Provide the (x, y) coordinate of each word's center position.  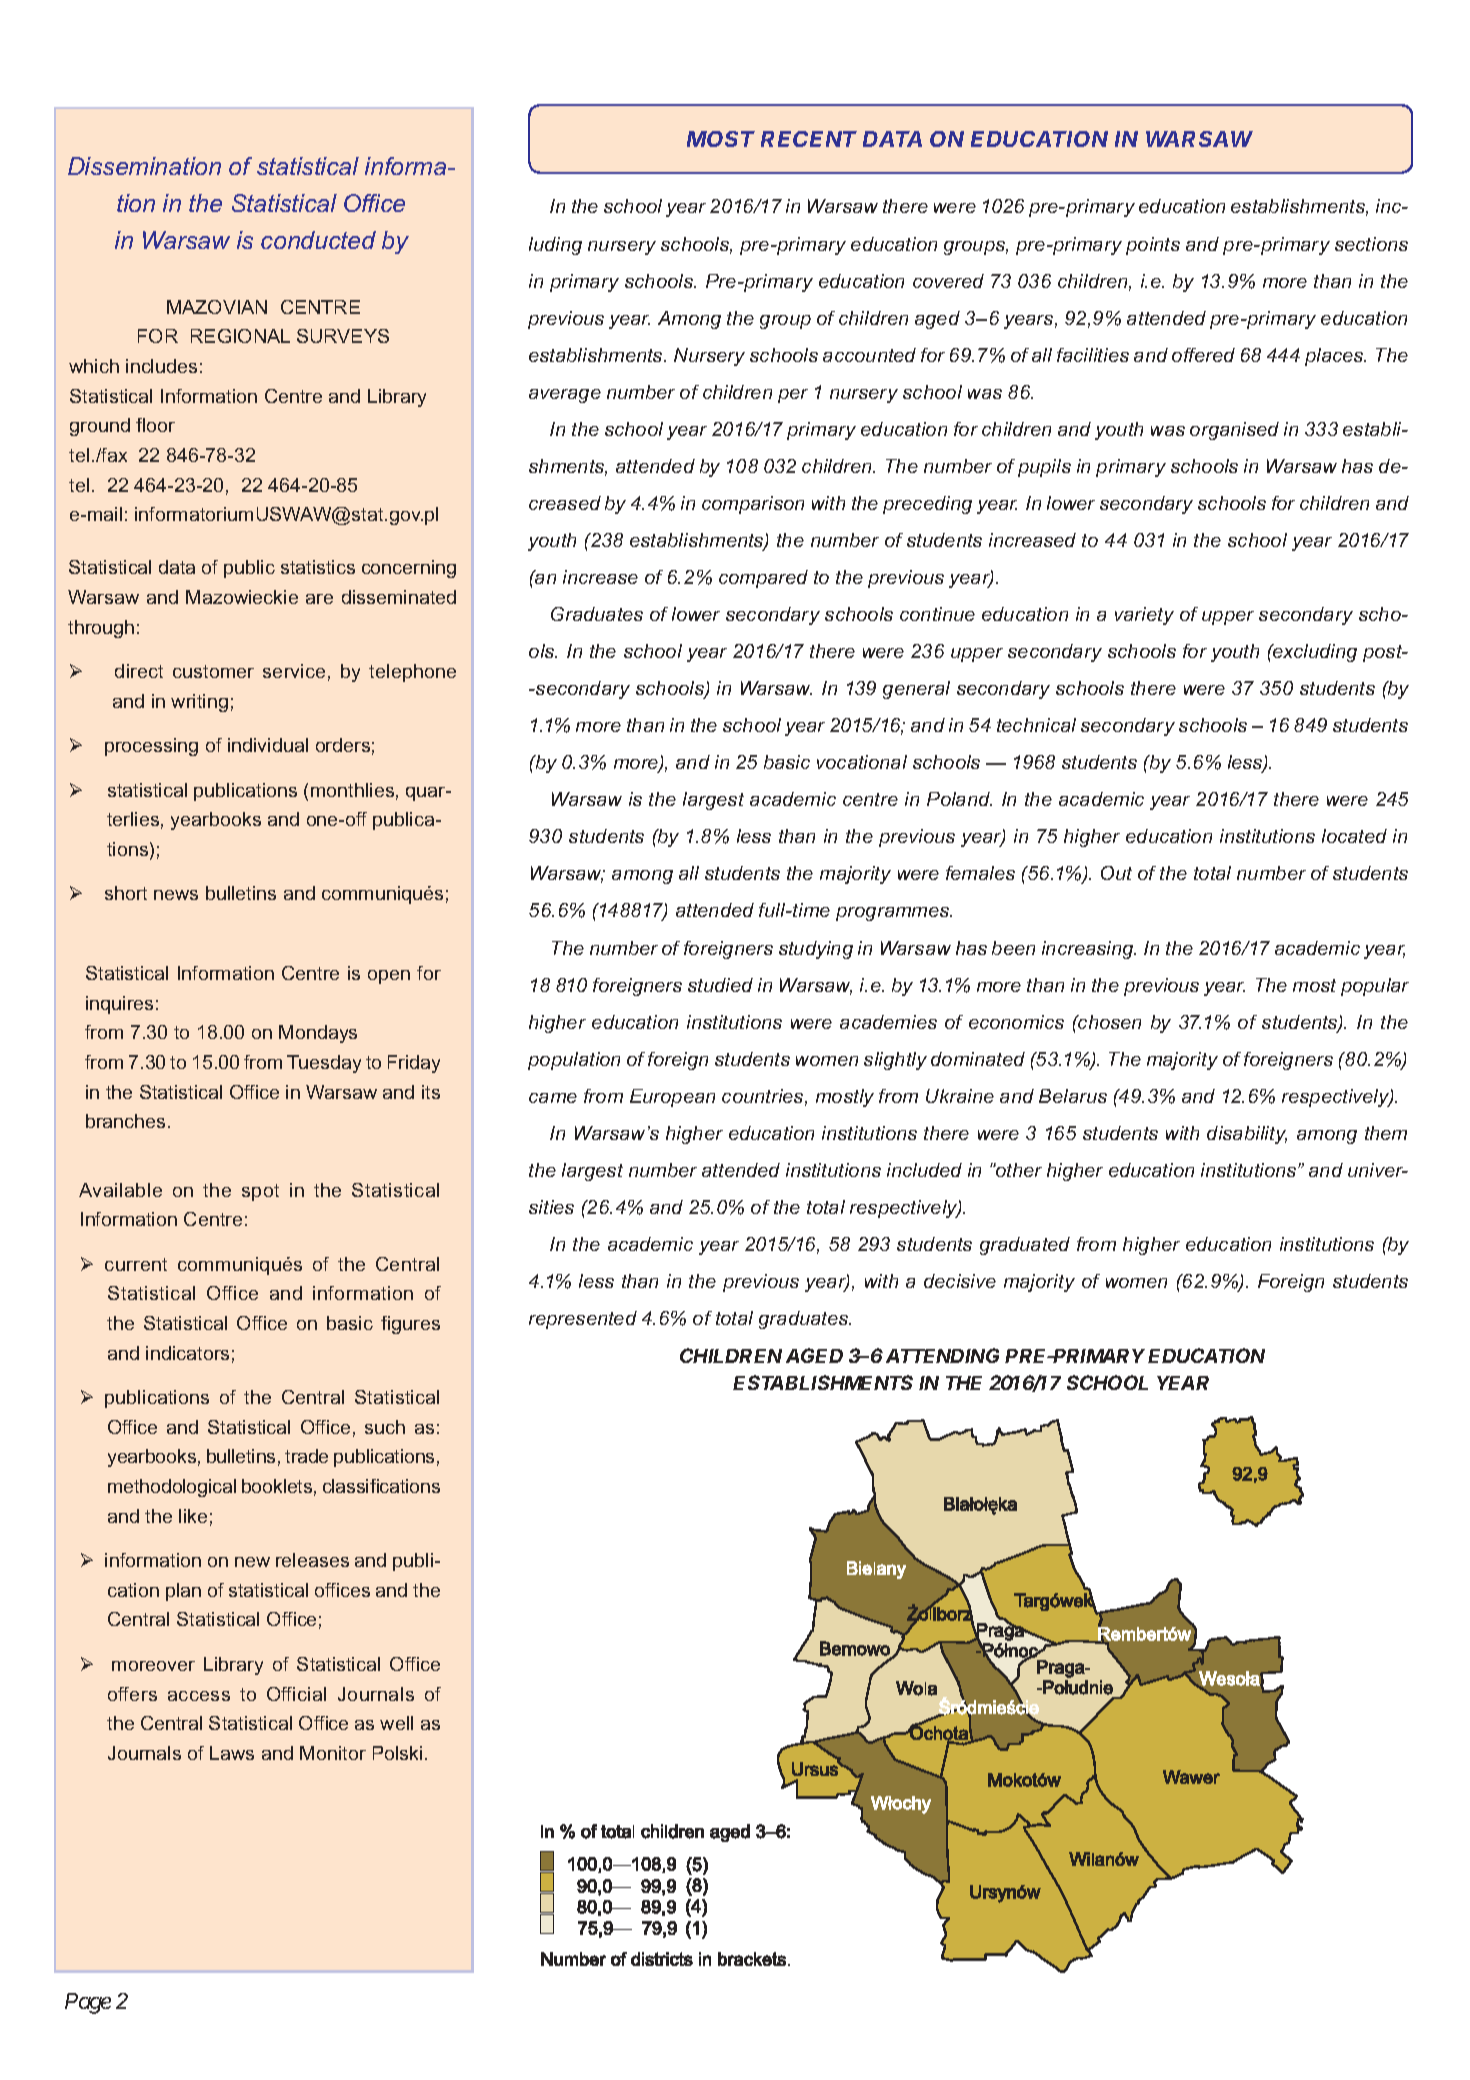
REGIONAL (240, 336)
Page (88, 2003)
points (1153, 246)
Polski (397, 1753)
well (396, 1723)
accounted (869, 355)
